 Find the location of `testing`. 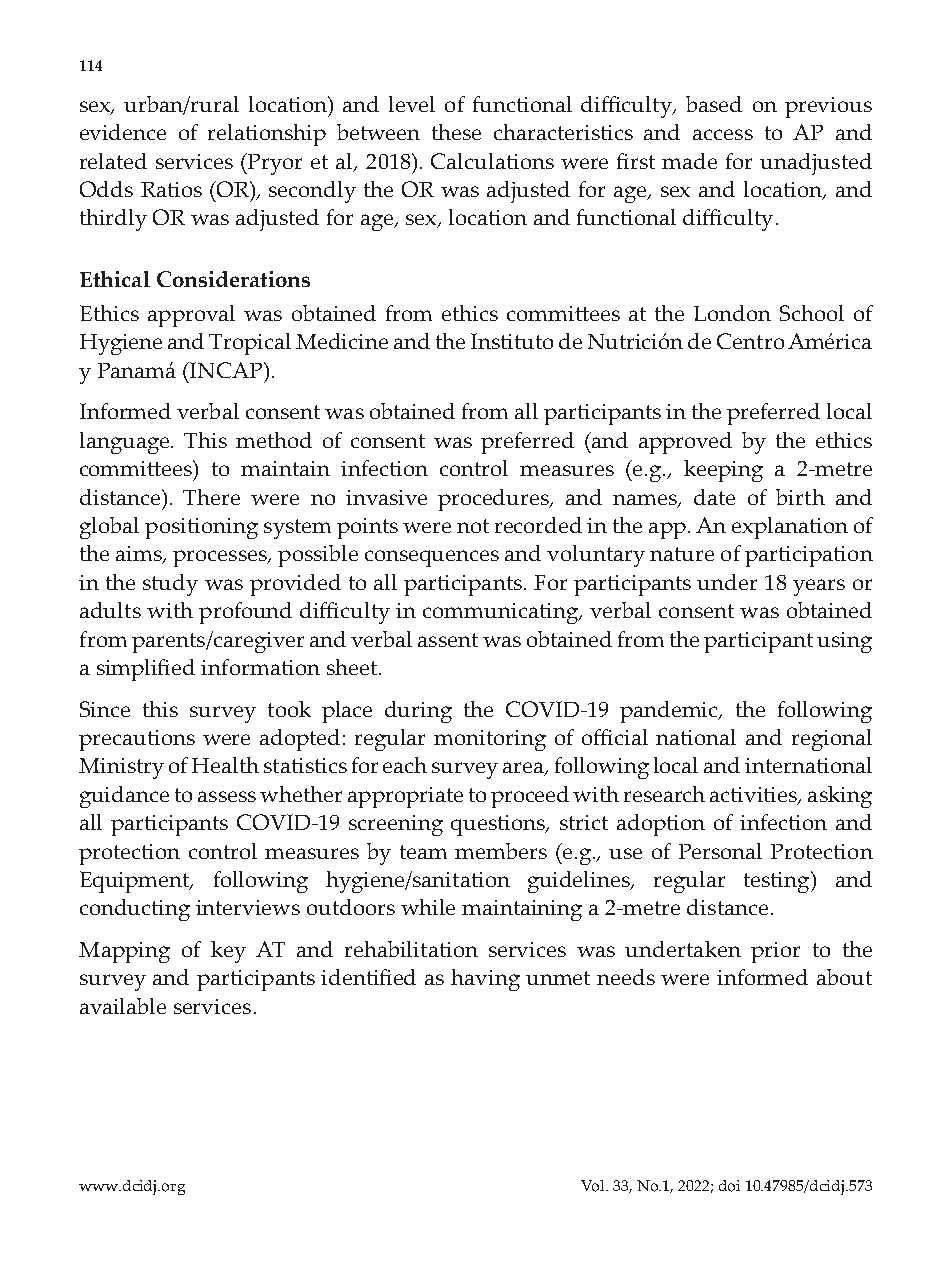

testing is located at coordinates (778, 882).
